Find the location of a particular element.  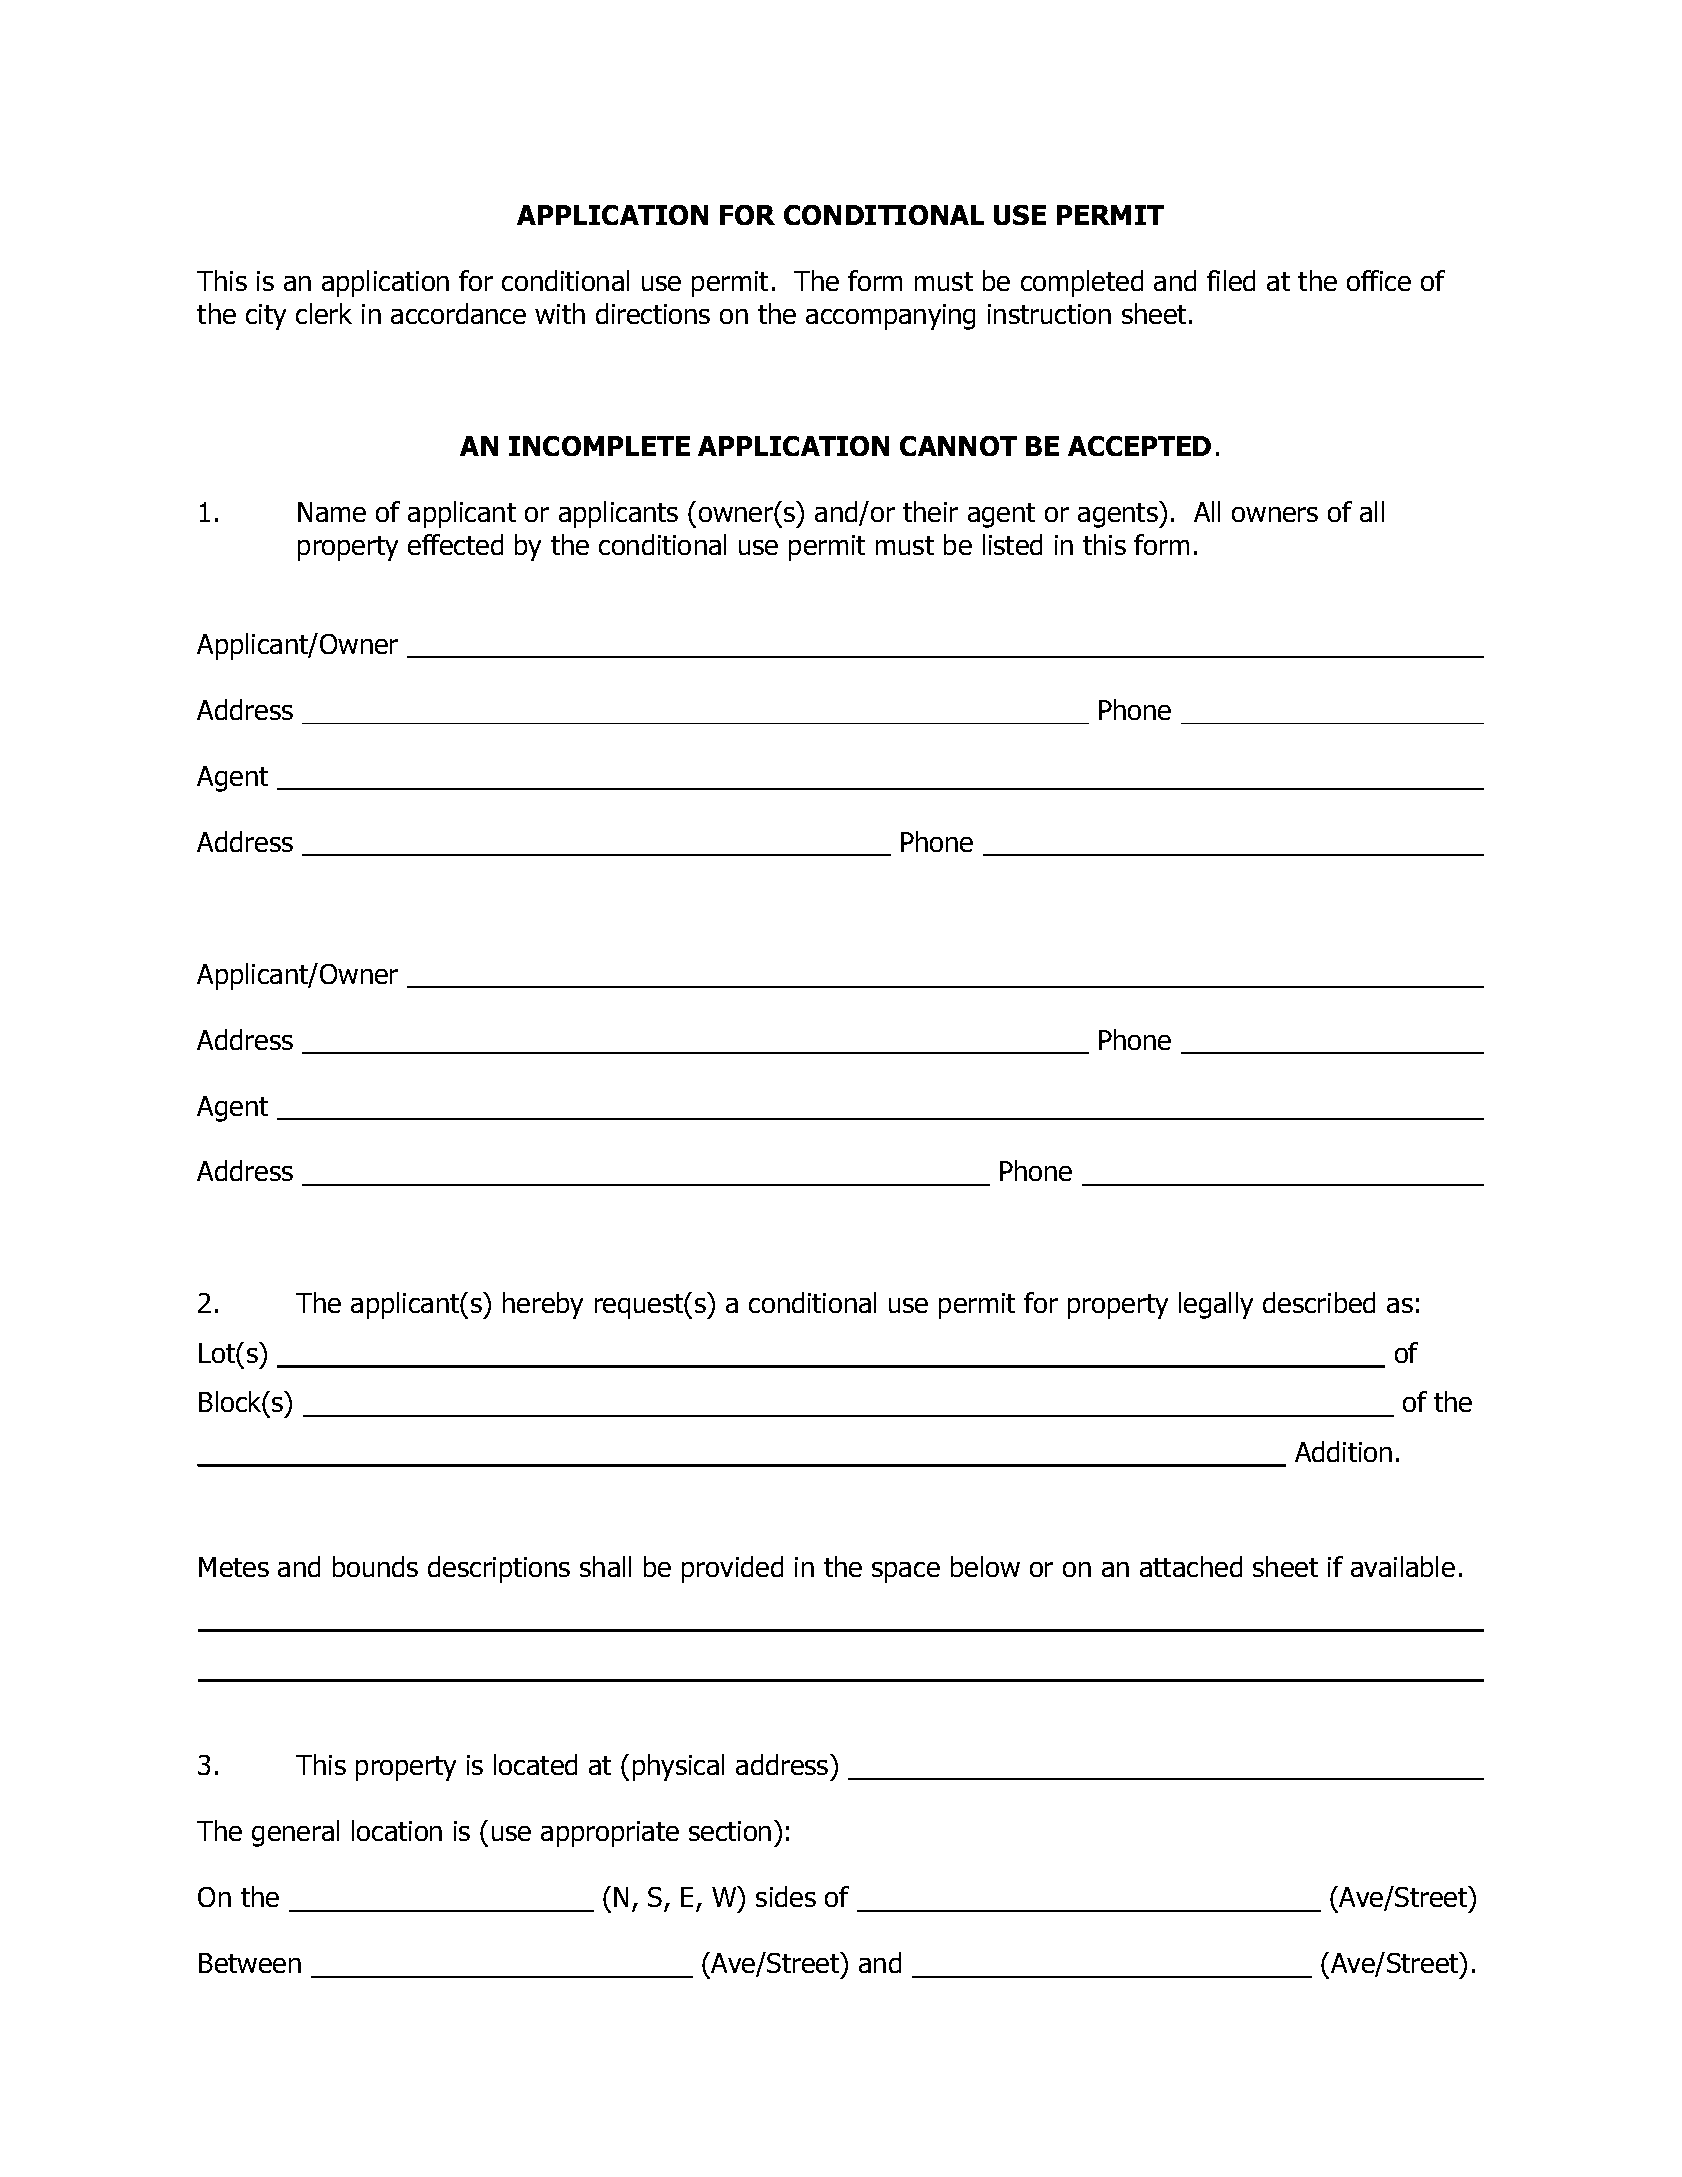

filed is located at coordinates (1231, 280).
